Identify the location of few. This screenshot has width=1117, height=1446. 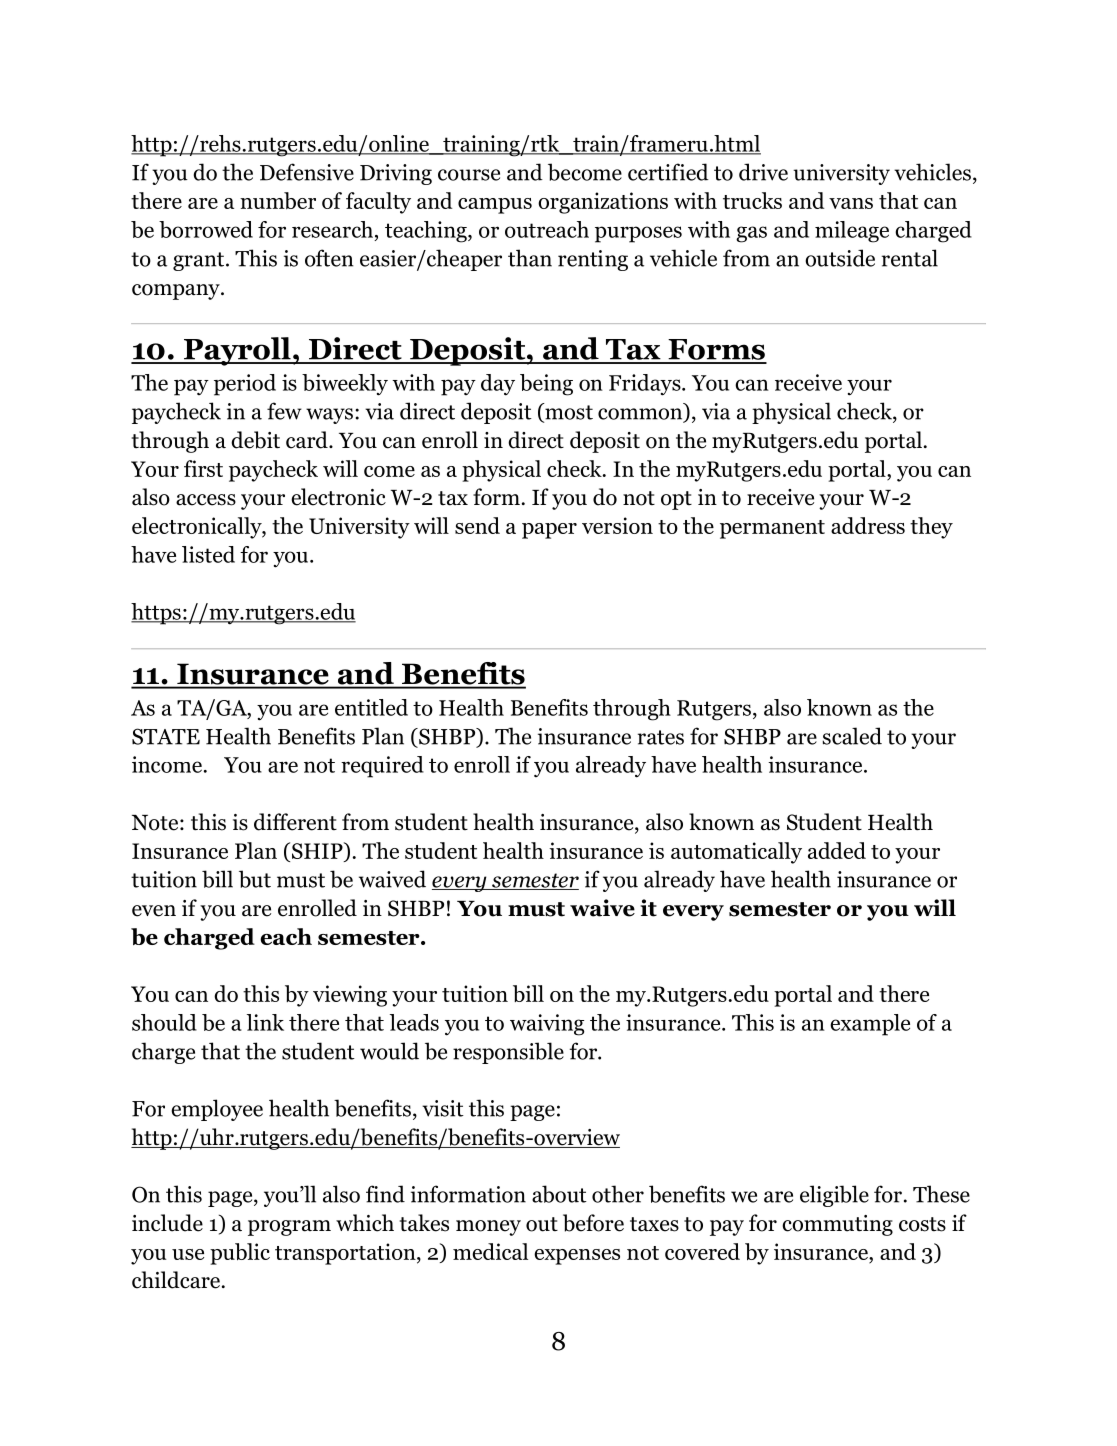
(284, 411).
